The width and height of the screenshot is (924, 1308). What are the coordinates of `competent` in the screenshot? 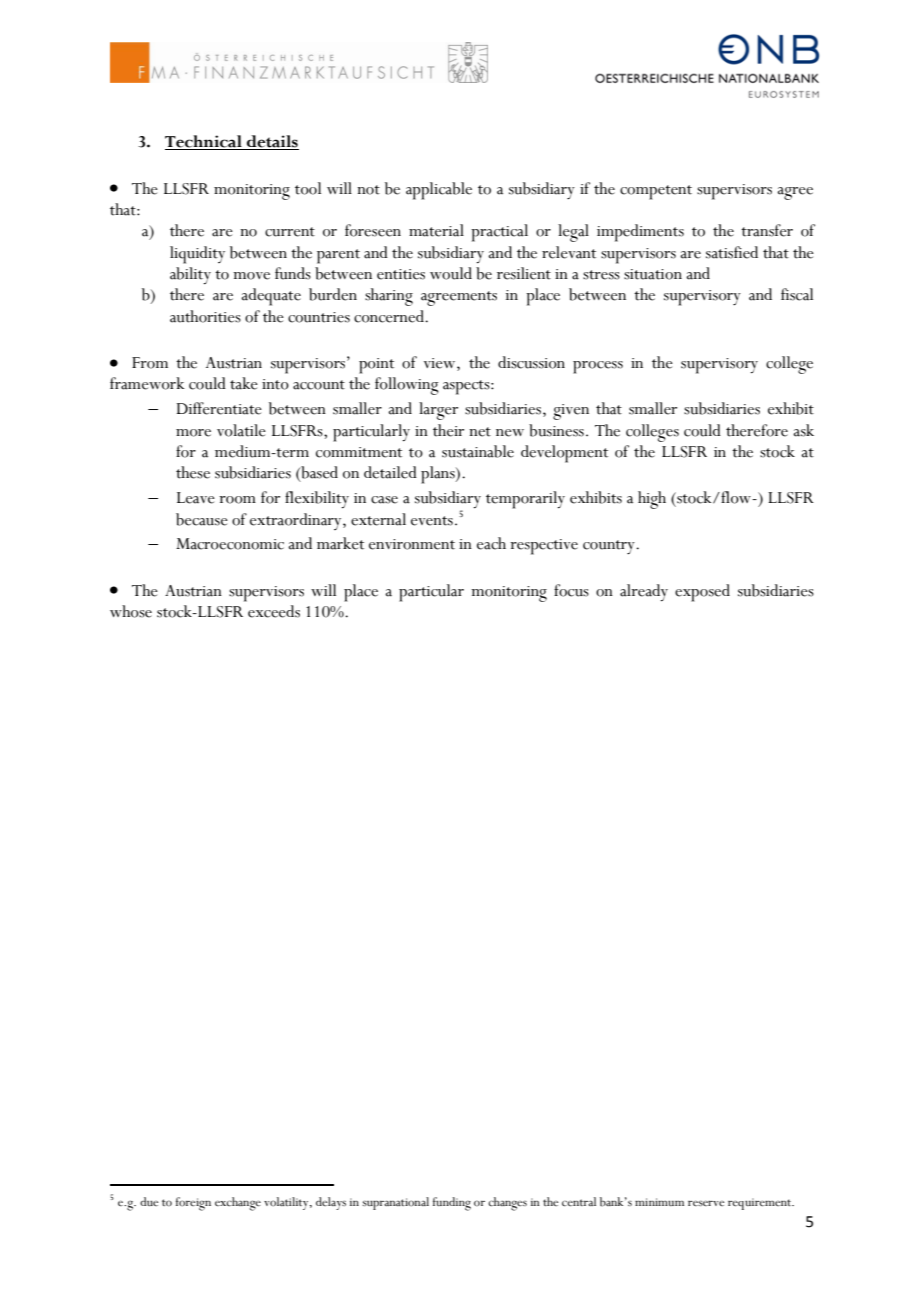 It's located at (656, 192).
